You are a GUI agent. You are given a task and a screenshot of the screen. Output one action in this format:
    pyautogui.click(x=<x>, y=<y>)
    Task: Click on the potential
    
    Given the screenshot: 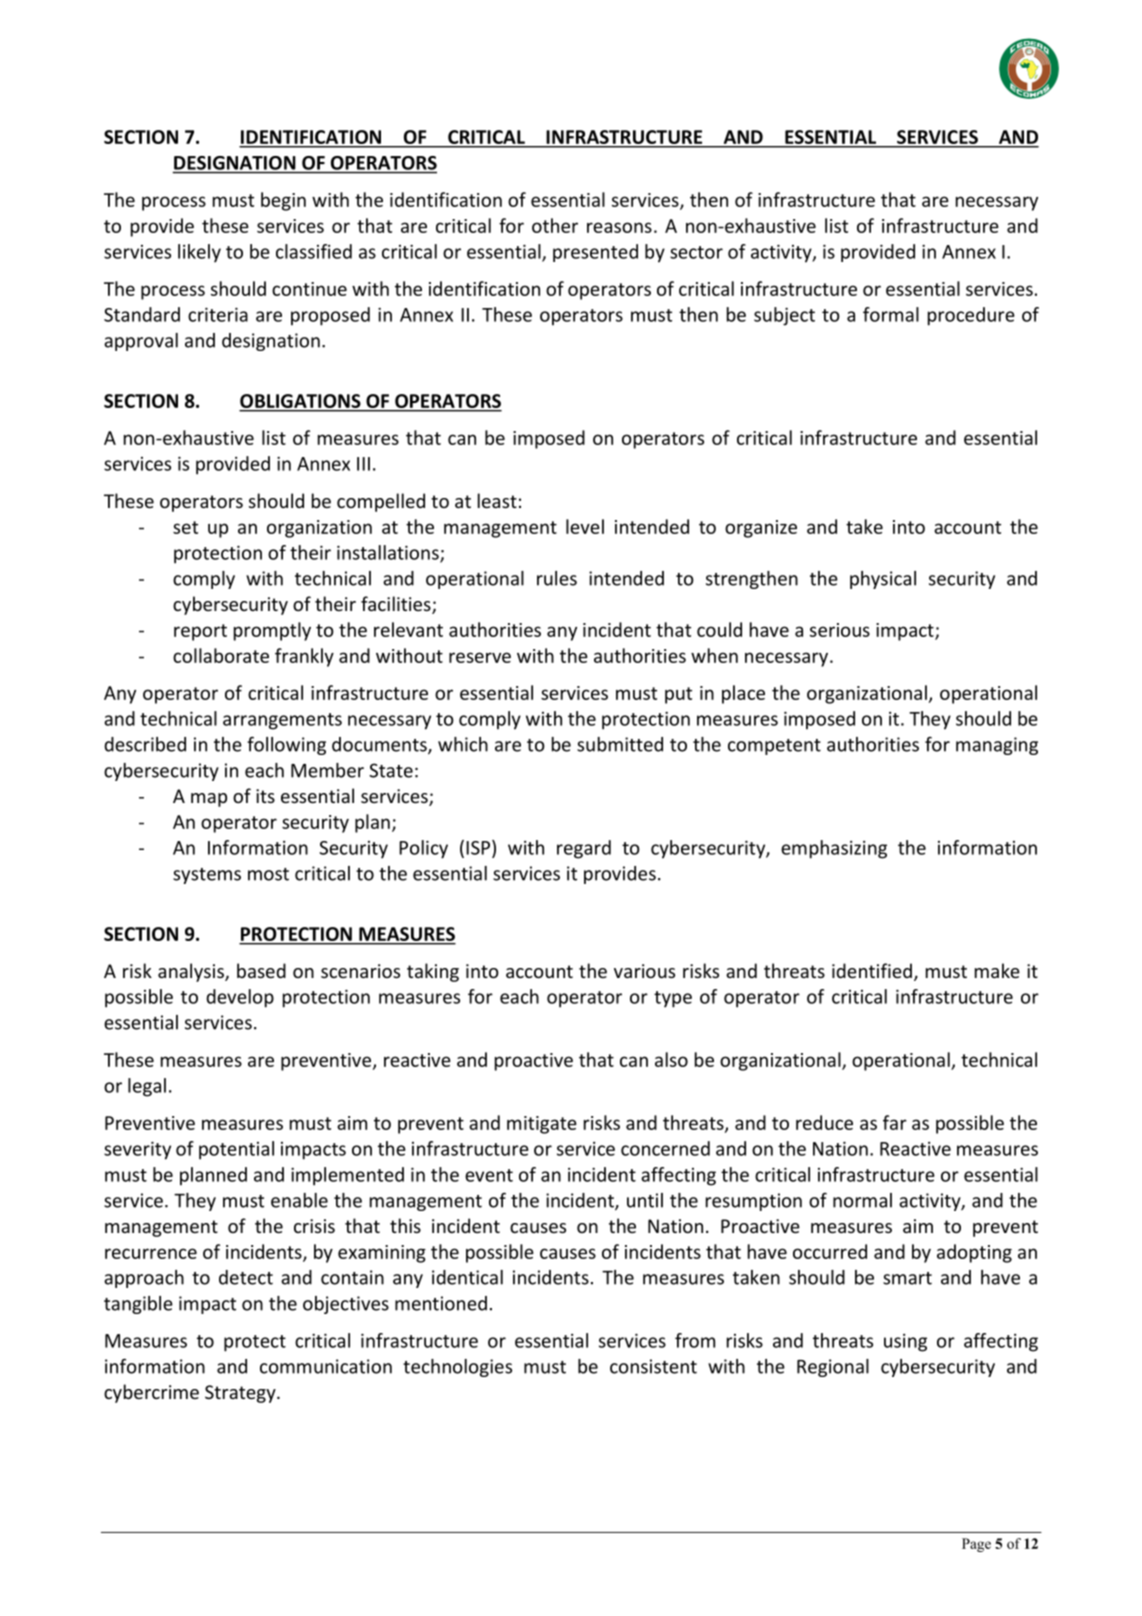 What is the action you would take?
    pyautogui.click(x=236, y=1150)
